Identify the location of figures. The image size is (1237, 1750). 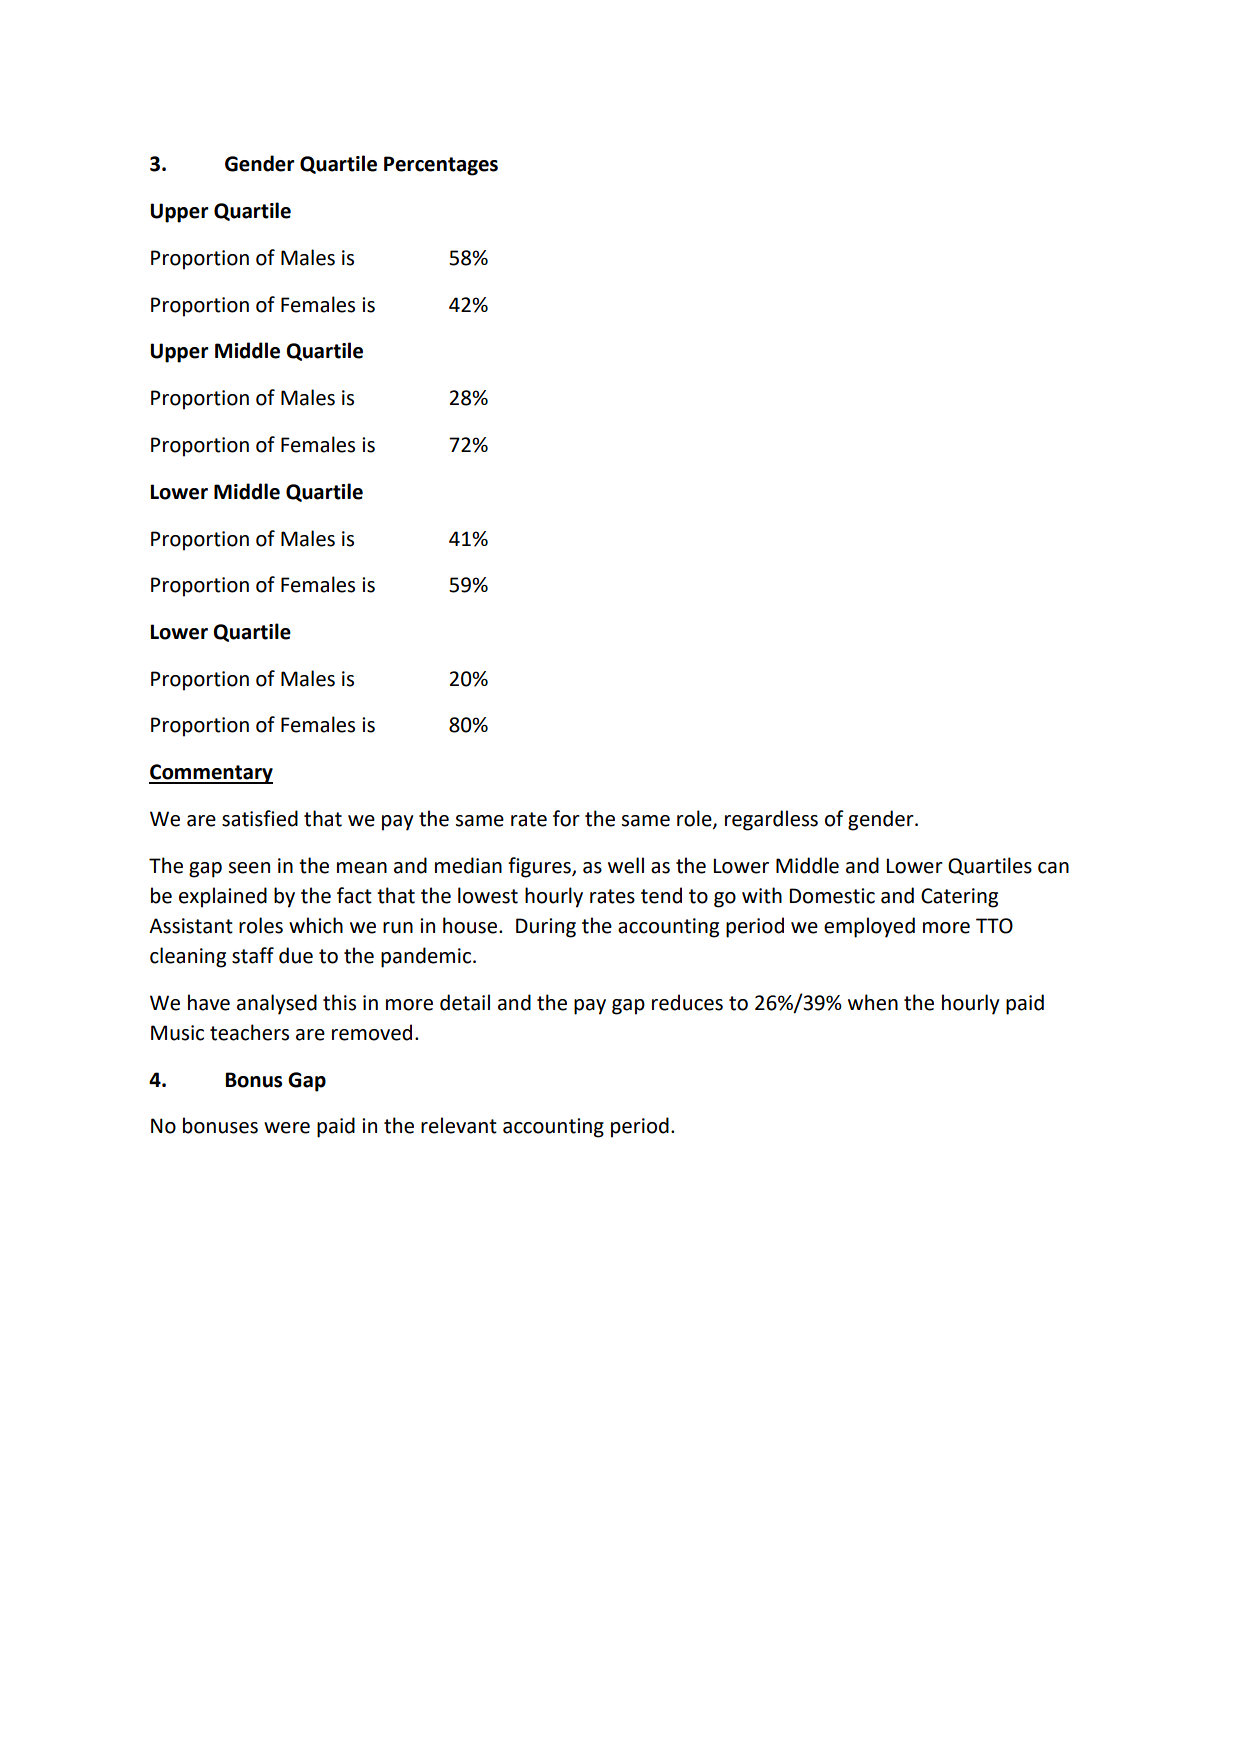
(540, 867).
